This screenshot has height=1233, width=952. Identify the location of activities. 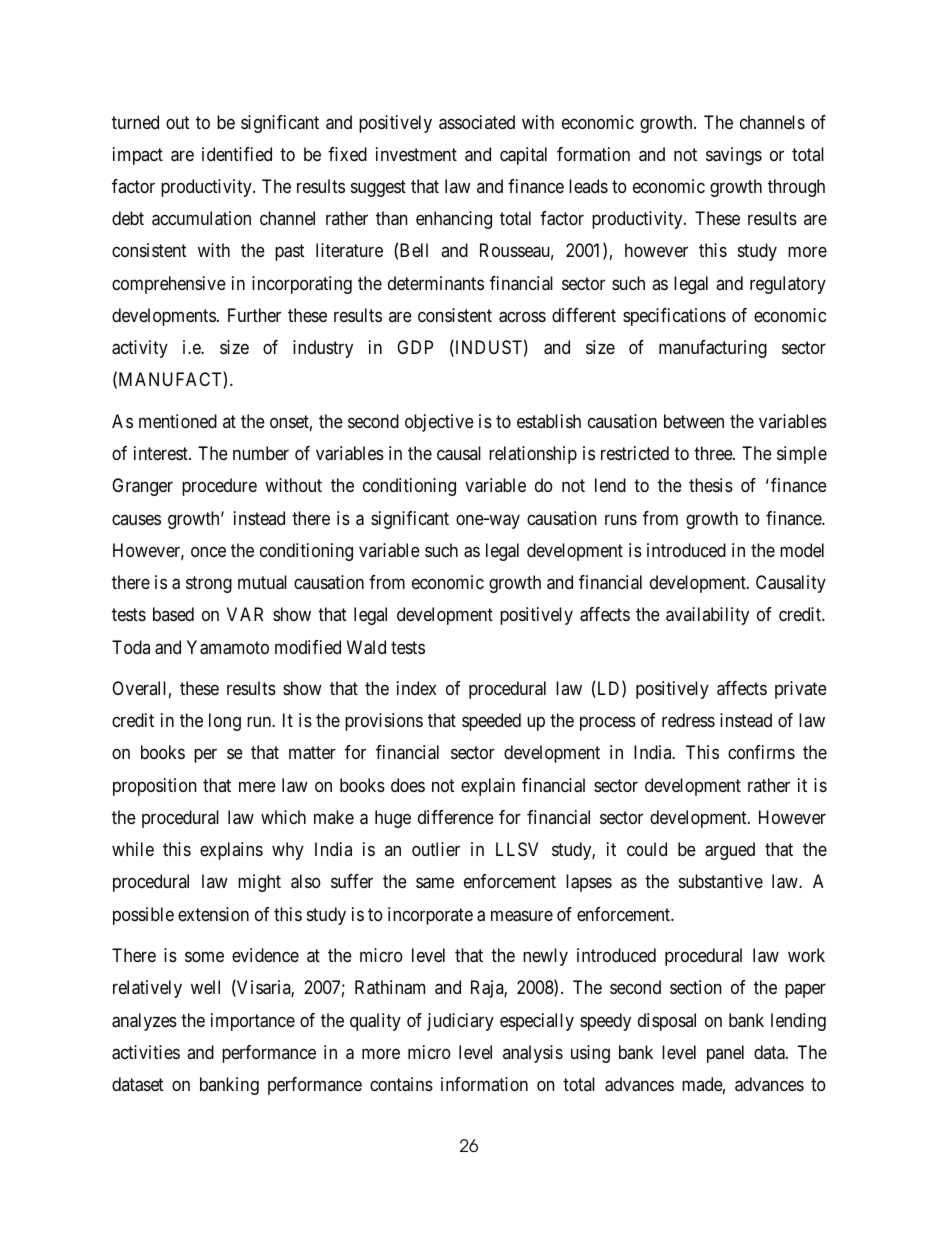
(146, 1052).
